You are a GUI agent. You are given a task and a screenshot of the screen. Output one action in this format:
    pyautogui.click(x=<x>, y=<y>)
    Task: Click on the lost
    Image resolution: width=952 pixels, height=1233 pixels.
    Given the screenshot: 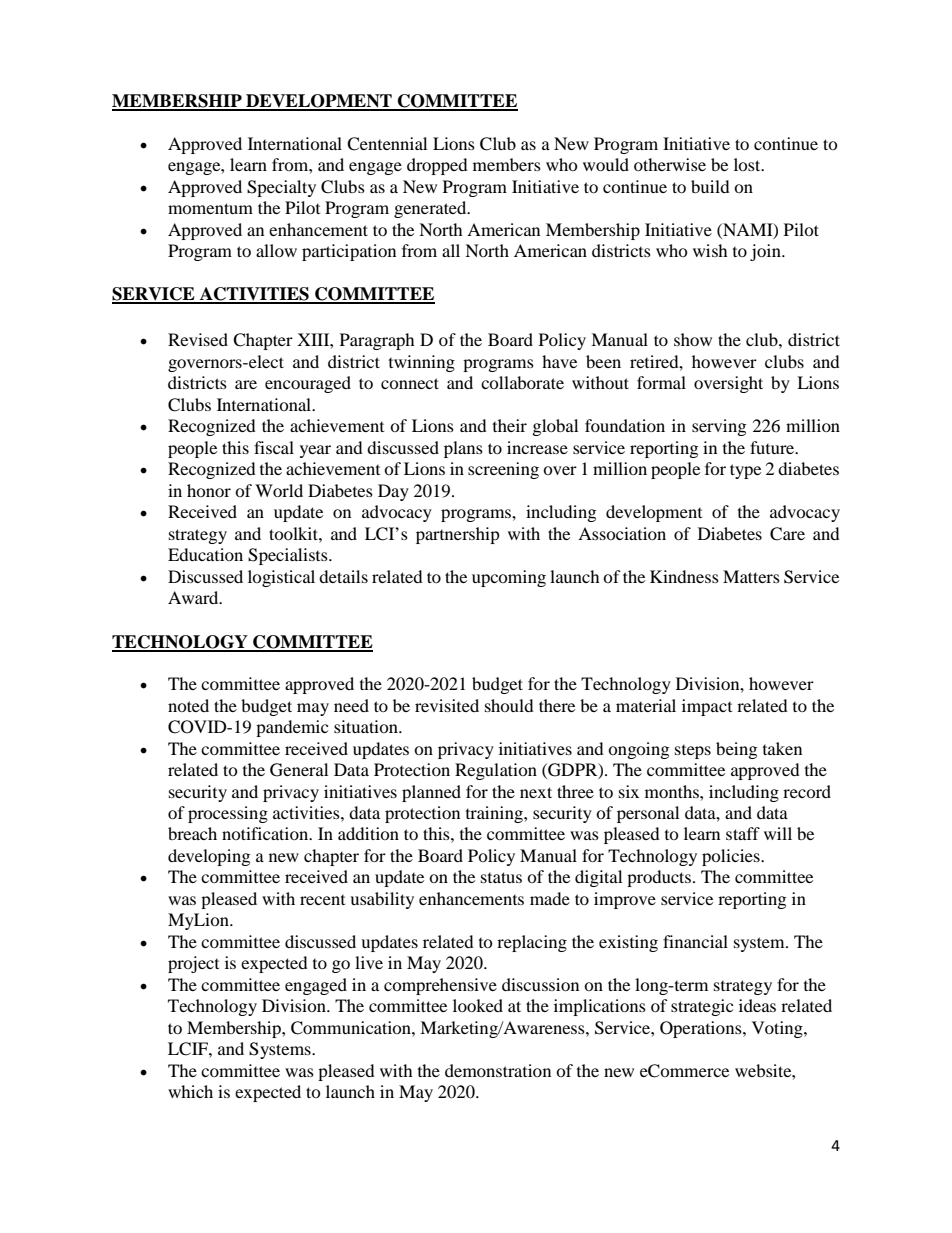 What is the action you would take?
    pyautogui.click(x=748, y=164)
